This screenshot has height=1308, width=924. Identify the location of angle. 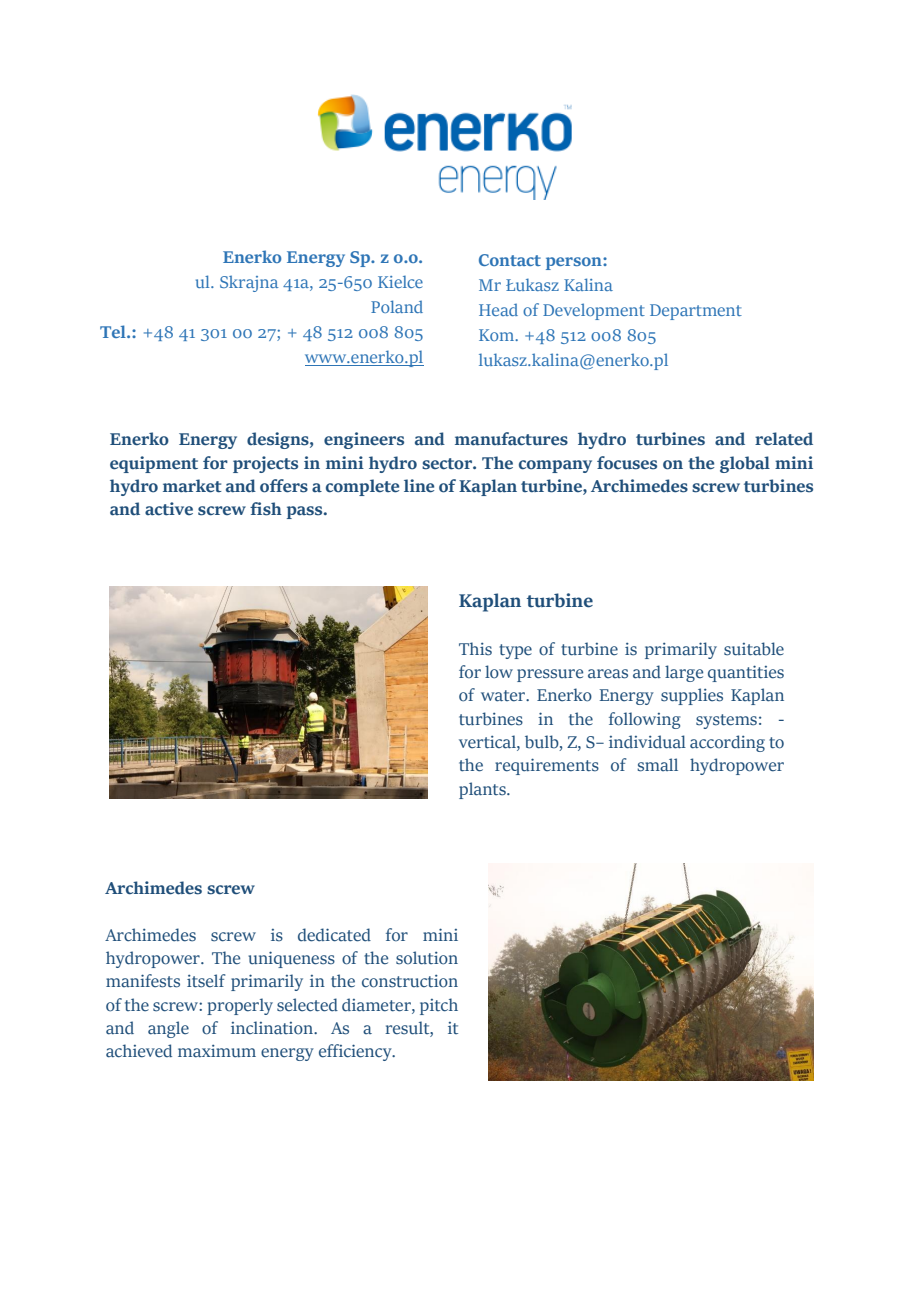
(168, 1029).
